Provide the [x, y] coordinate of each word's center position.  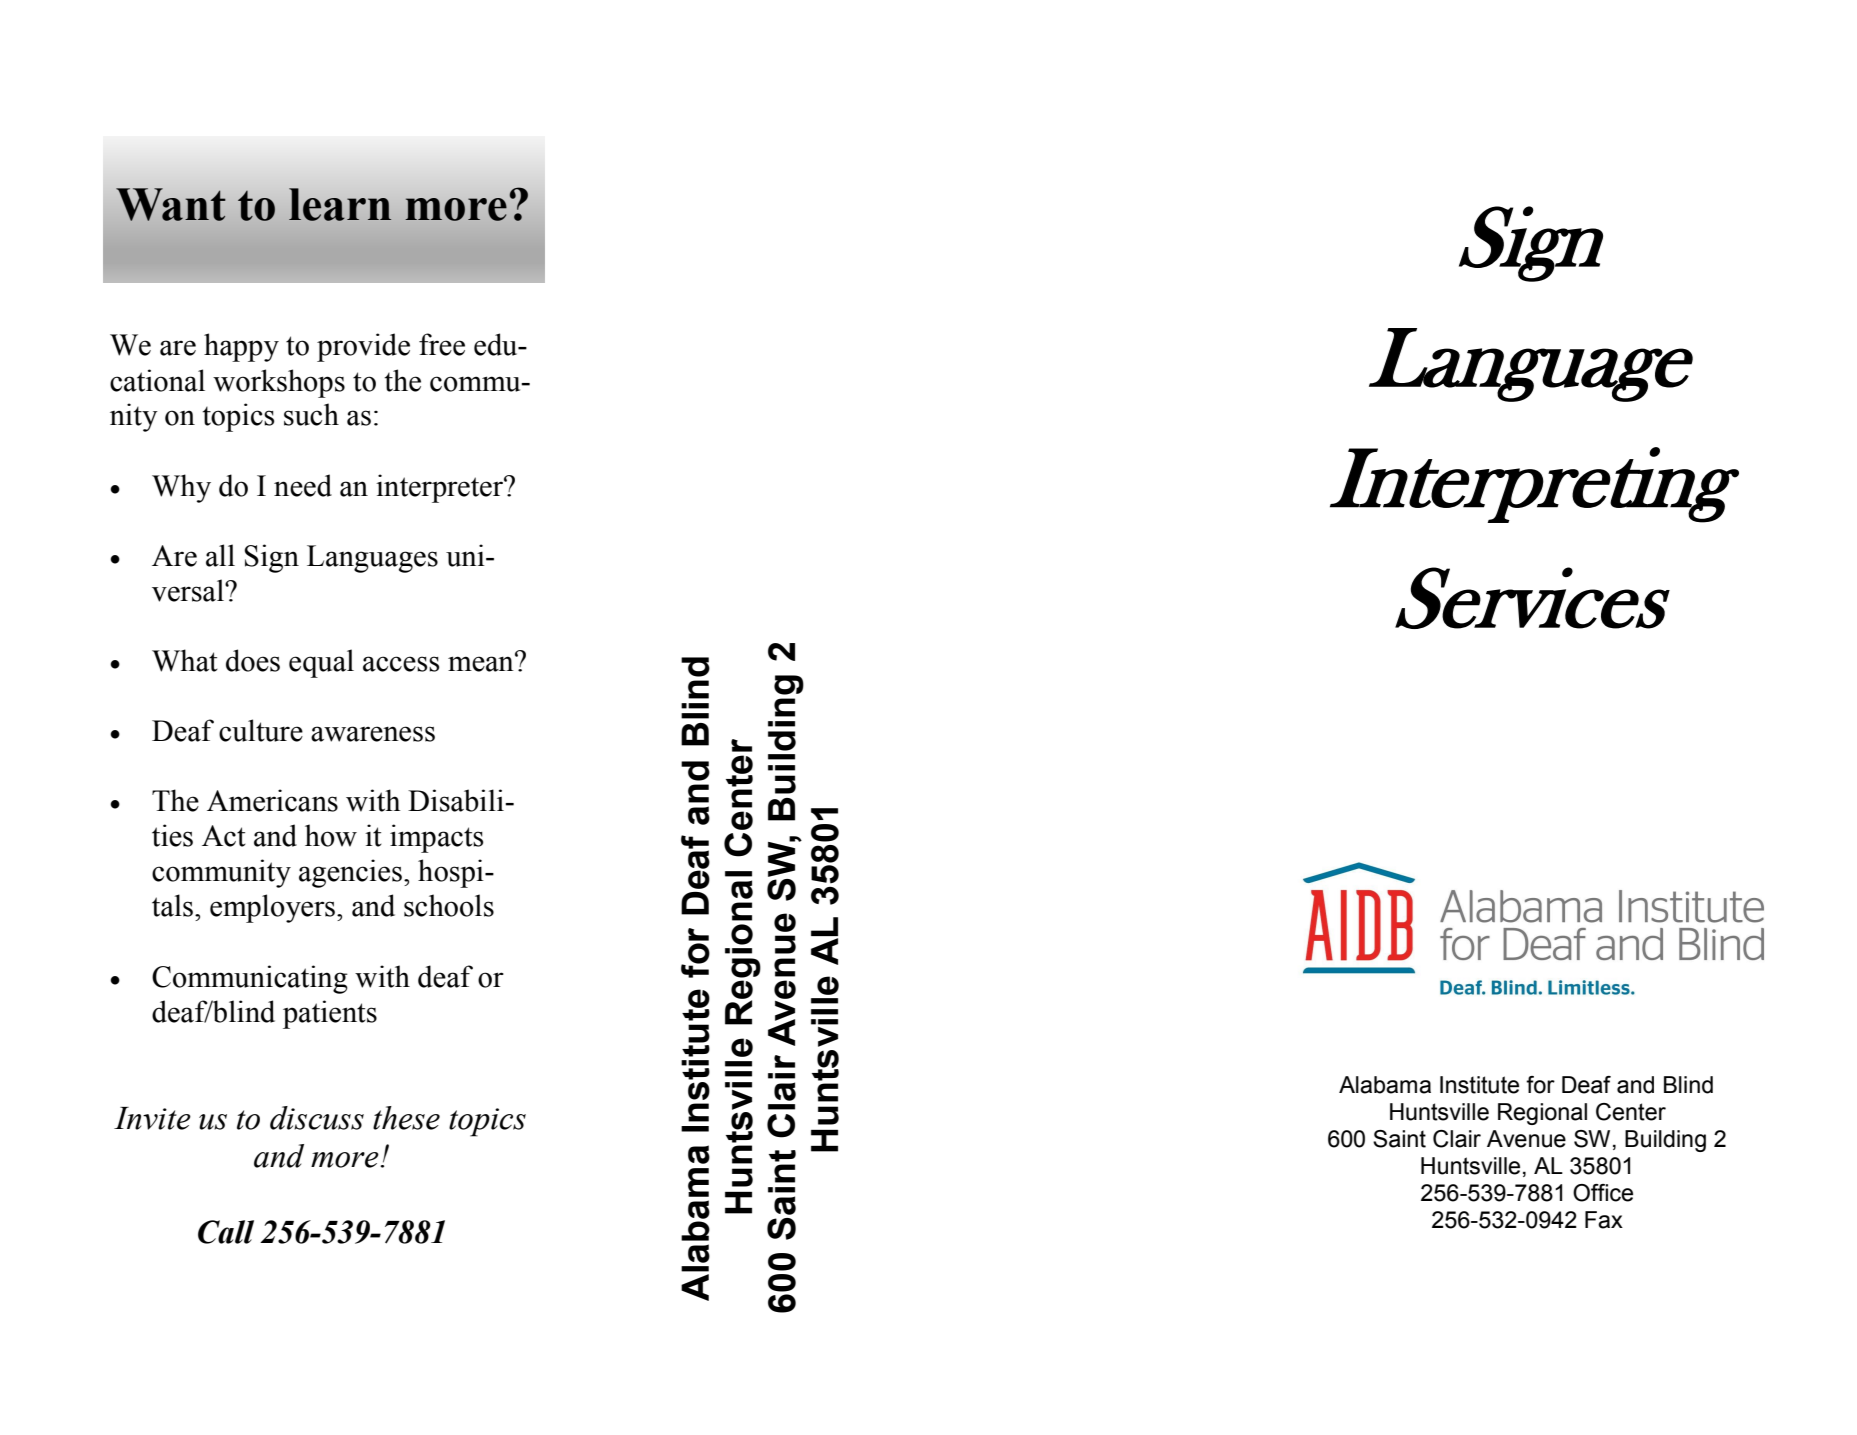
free [442, 344]
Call [226, 1232]
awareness [373, 734]
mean [482, 663]
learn [340, 204]
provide [363, 347]
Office [1603, 1193]
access [401, 664]
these [406, 1118]
